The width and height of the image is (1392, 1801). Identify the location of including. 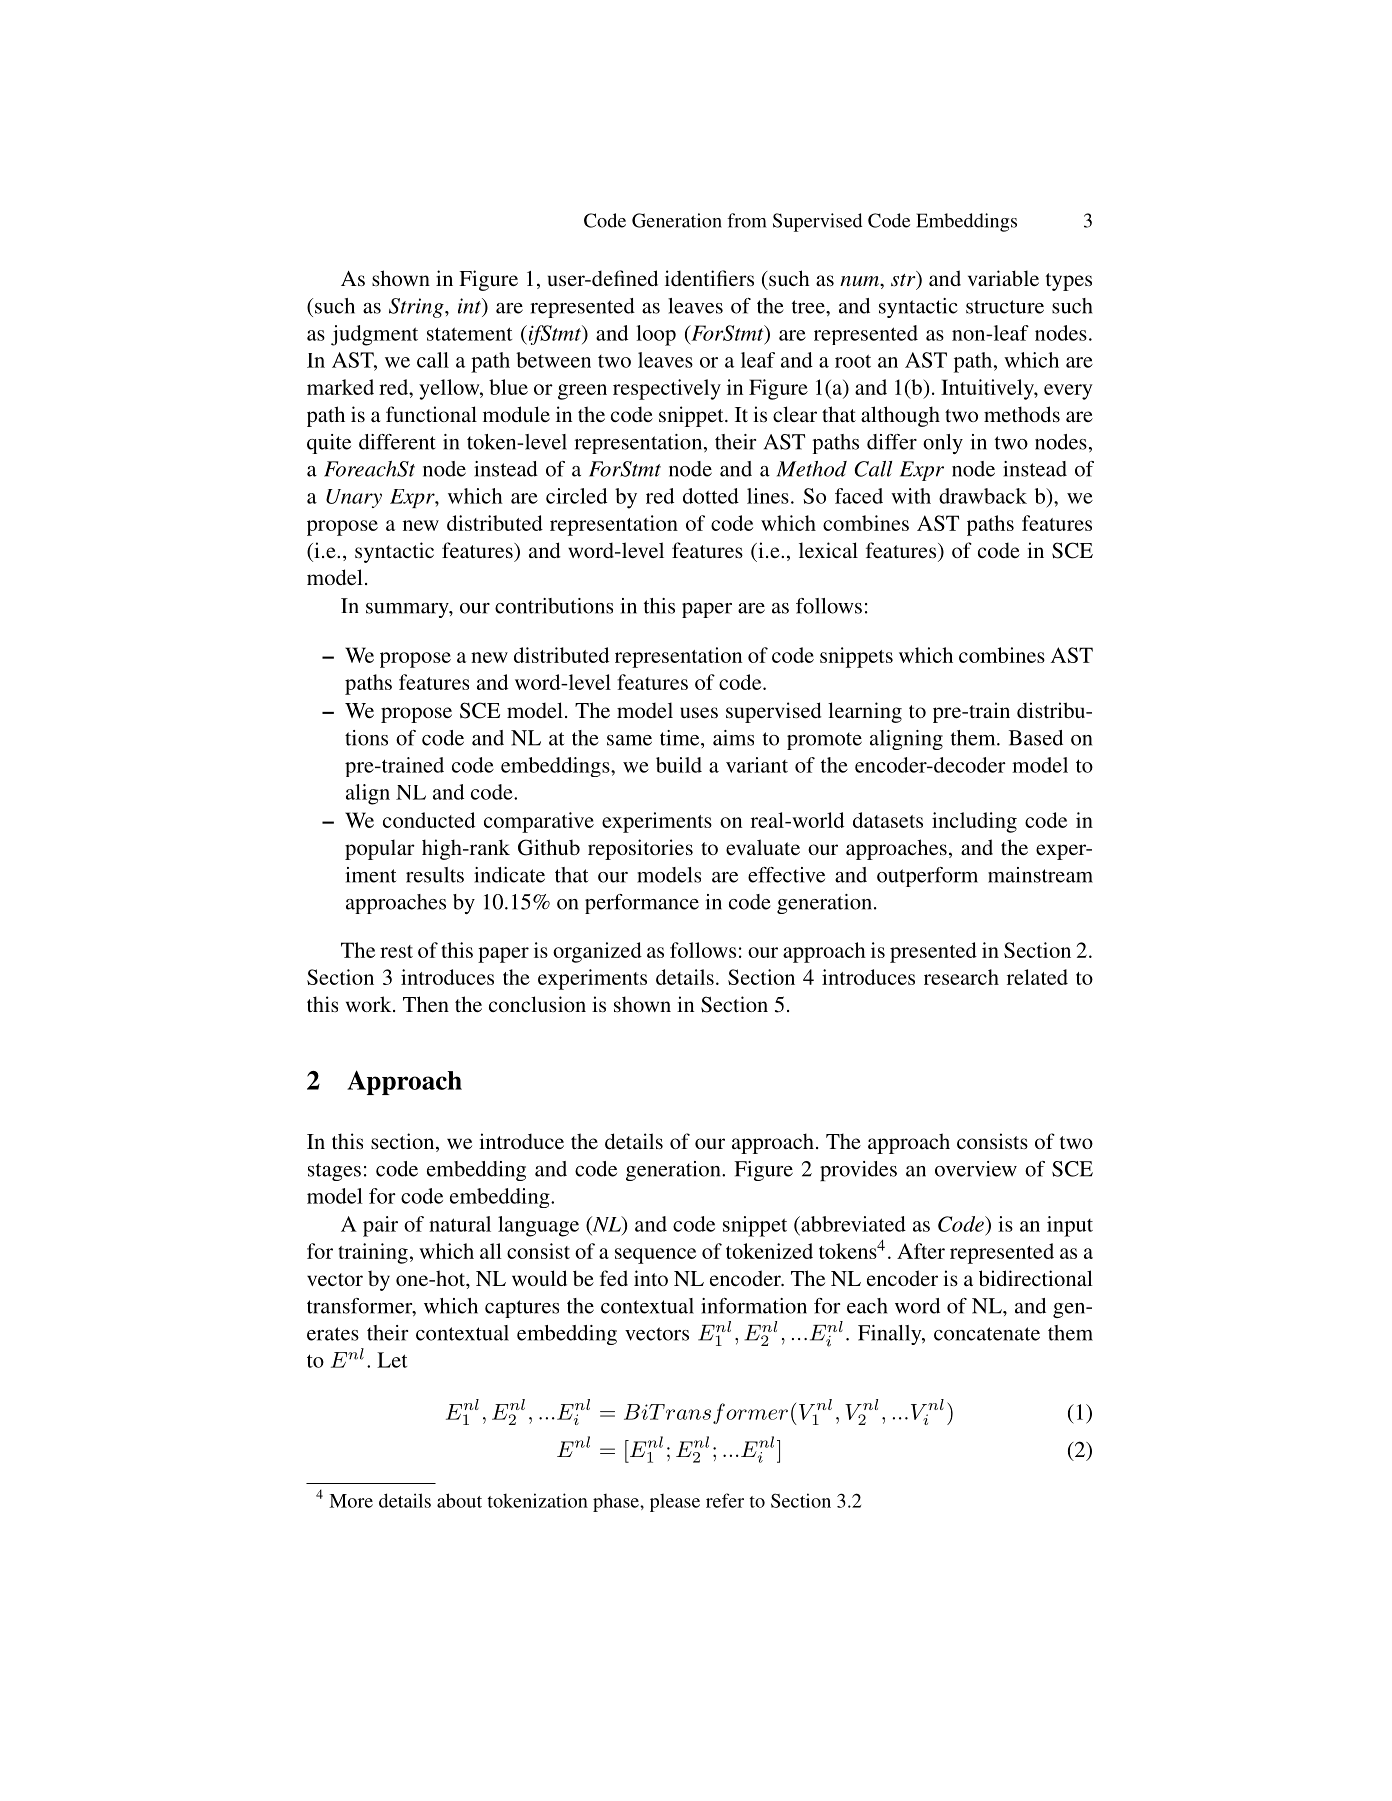
(974, 822).
